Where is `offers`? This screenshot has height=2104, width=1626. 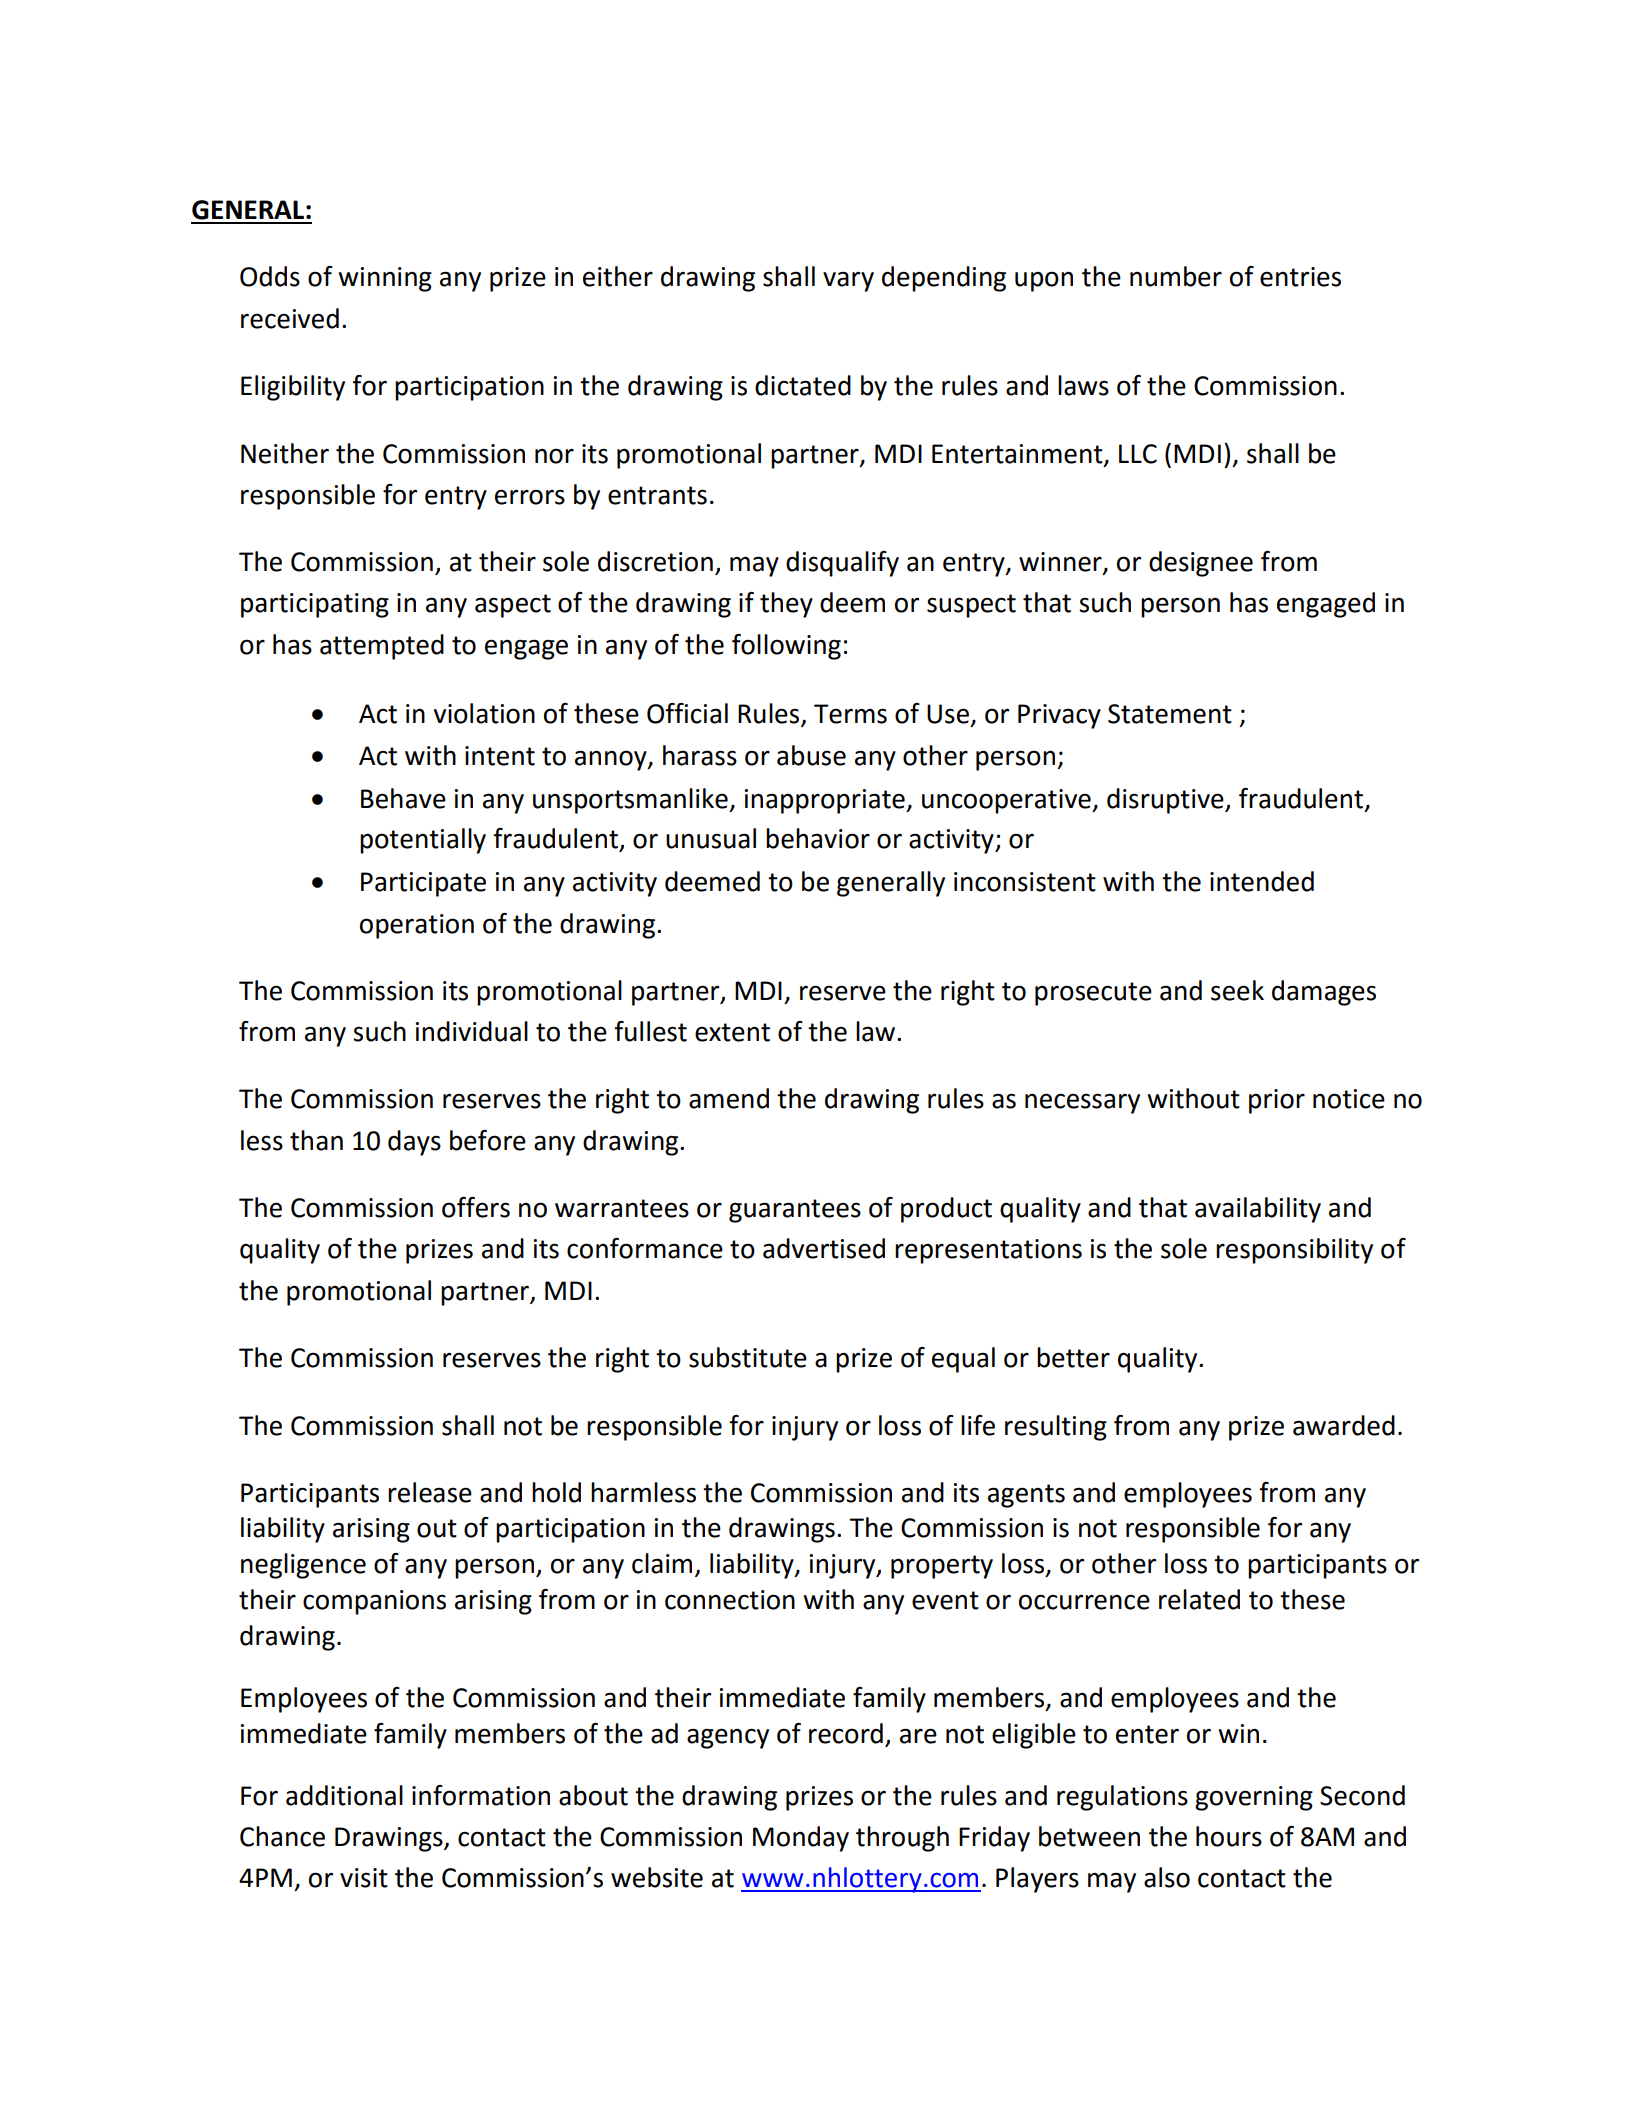
offers is located at coordinates (476, 1207).
